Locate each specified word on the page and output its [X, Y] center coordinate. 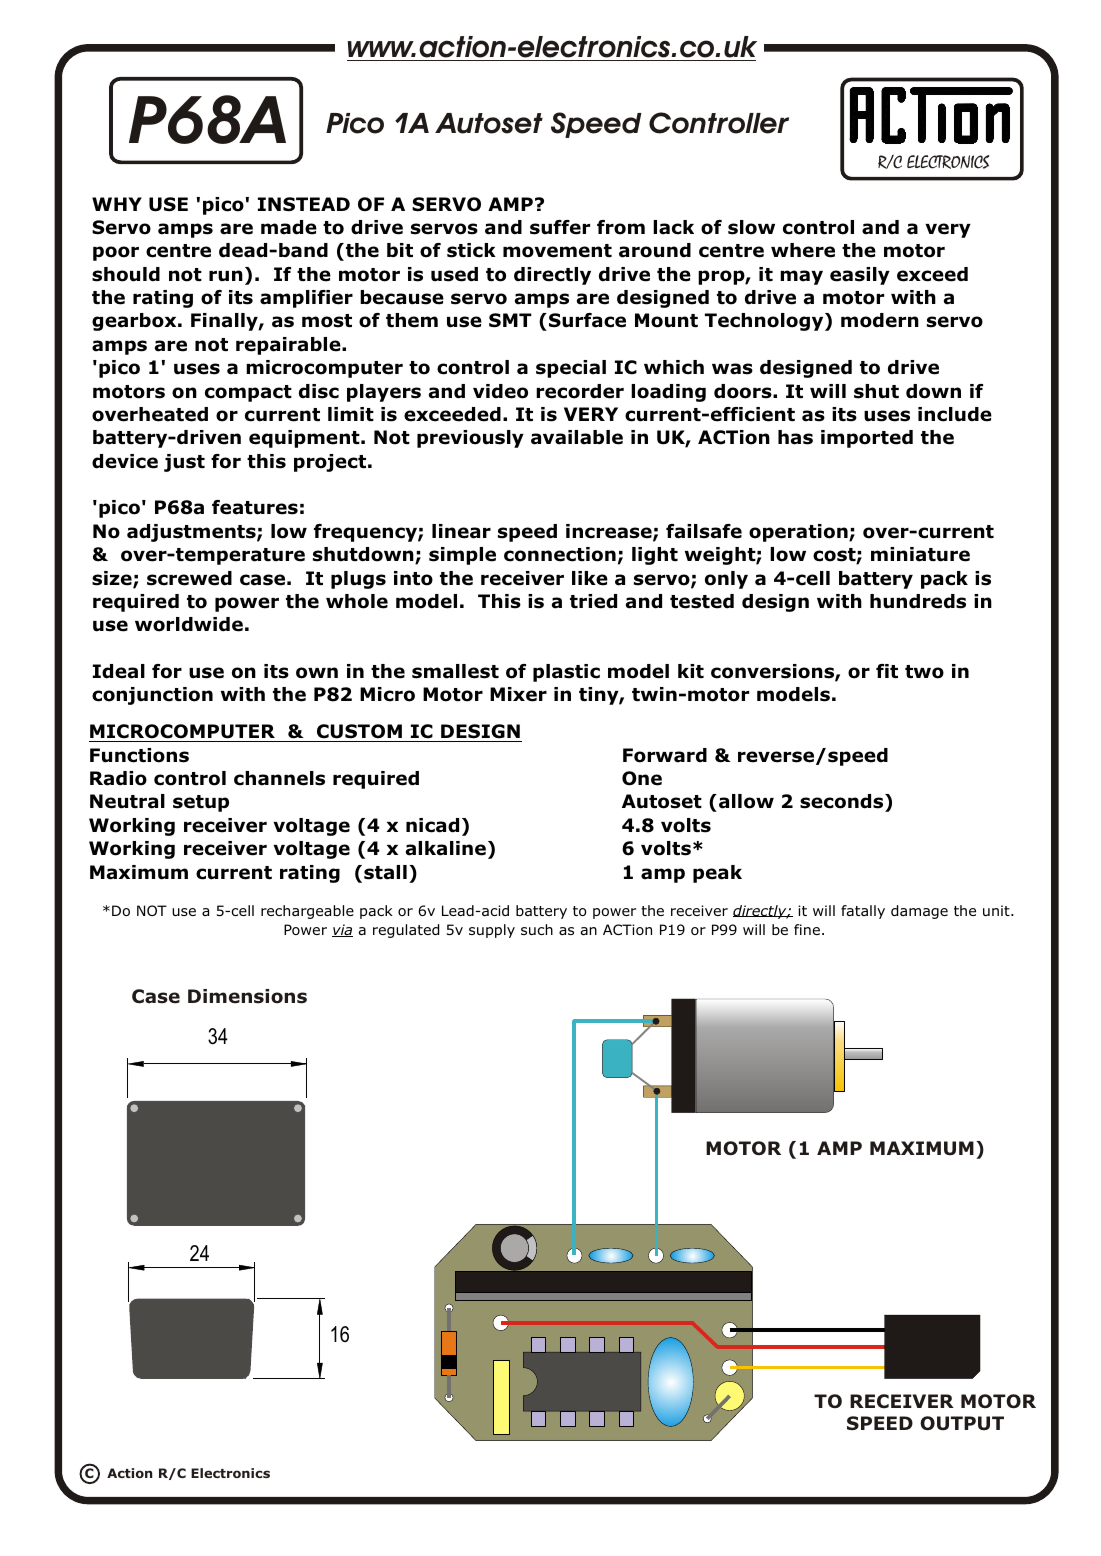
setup [201, 803]
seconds [843, 803]
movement [557, 251]
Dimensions [247, 996]
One [642, 778]
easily [860, 276]
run [226, 276]
